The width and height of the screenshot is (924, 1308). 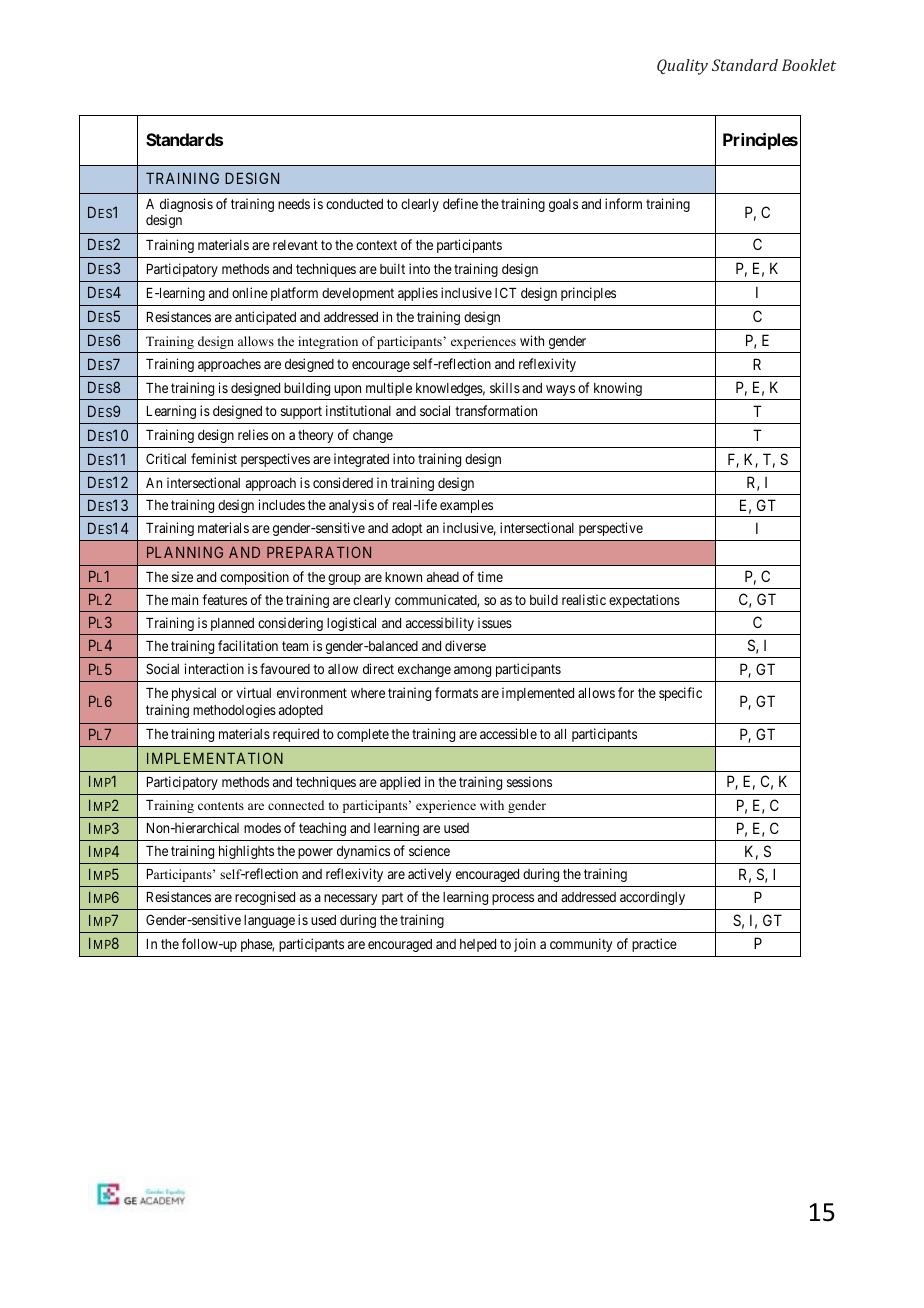 I want to click on IMPLEMENTATION, so click(x=215, y=758).
